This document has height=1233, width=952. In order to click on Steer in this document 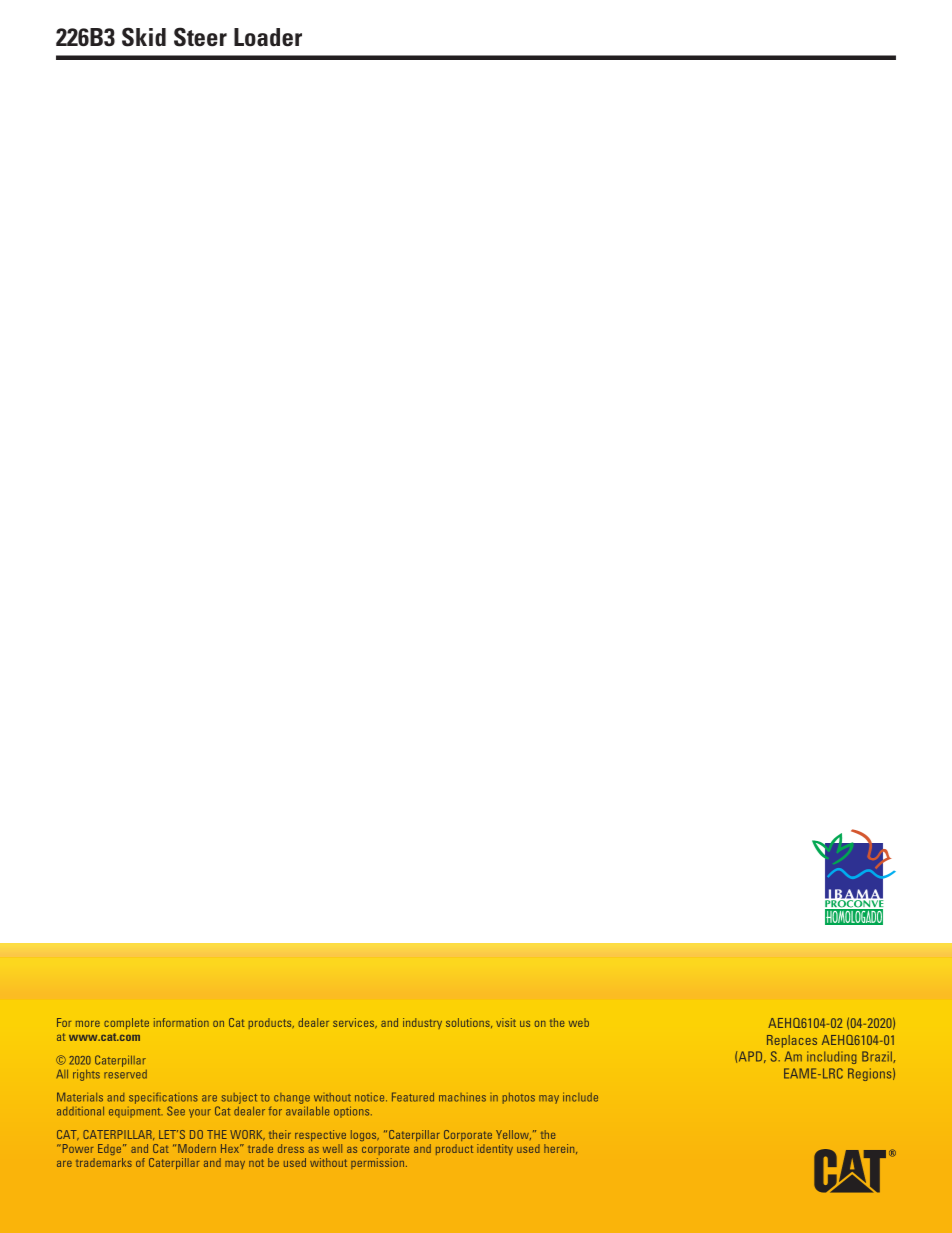, I will do `click(200, 37)`.
